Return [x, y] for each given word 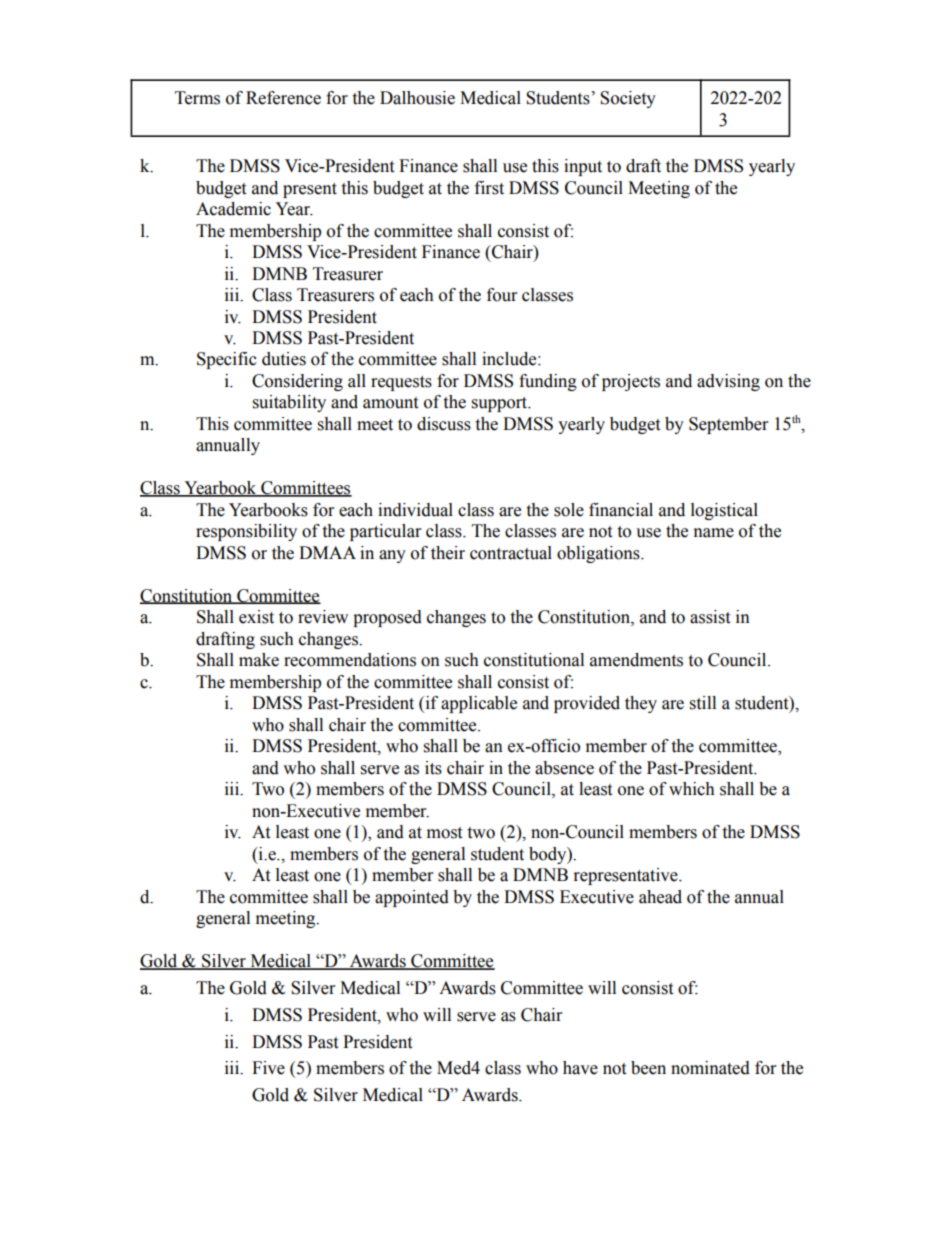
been [648, 1068]
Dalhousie [417, 98]
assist [710, 617]
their [448, 553]
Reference [283, 98]
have [580, 1068]
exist [256, 617]
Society [628, 99]
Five [268, 1068]
